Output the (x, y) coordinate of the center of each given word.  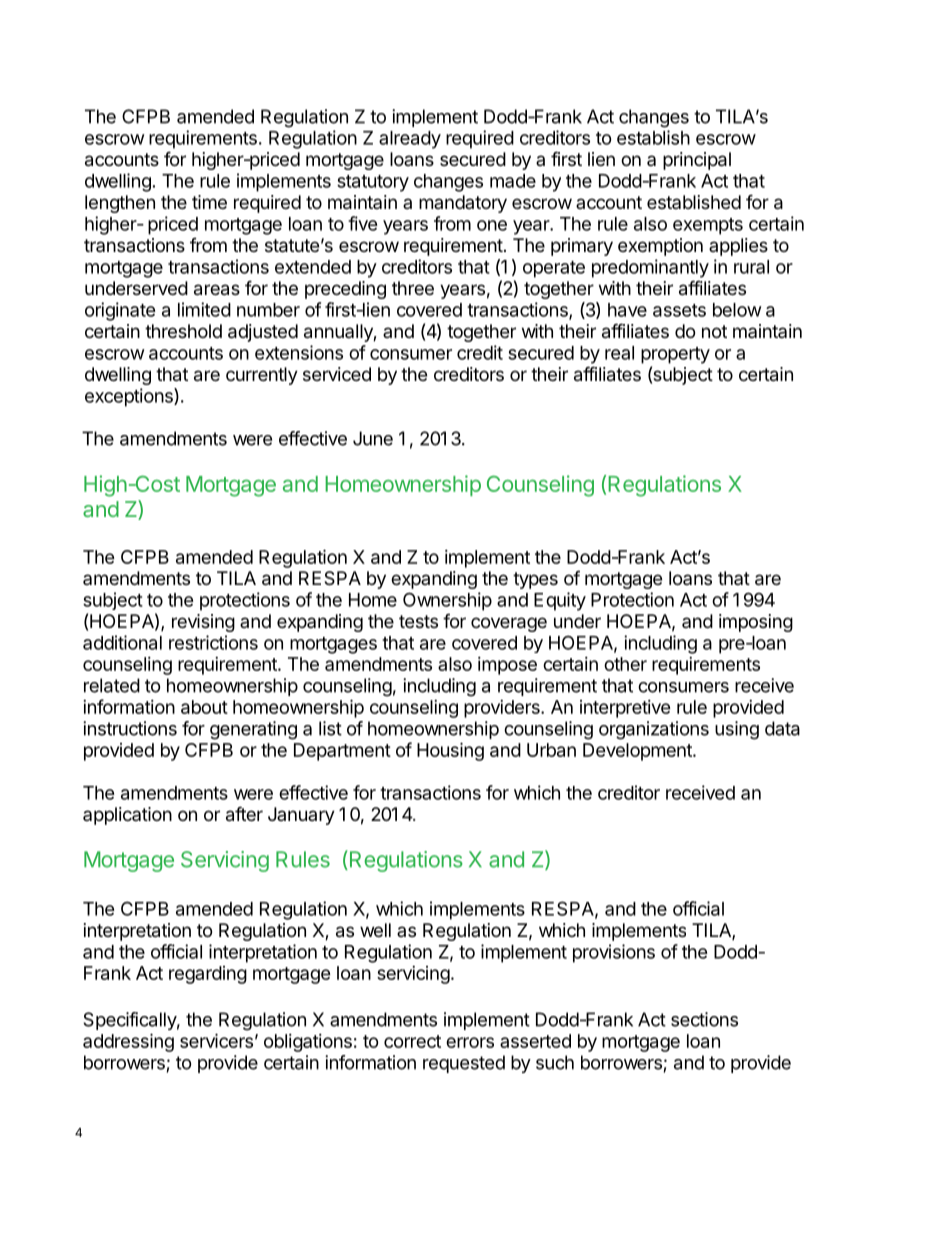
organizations (654, 730)
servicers (216, 1040)
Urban (551, 750)
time (209, 202)
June (373, 438)
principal (697, 161)
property (675, 355)
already (410, 140)
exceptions (130, 397)
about (204, 707)
